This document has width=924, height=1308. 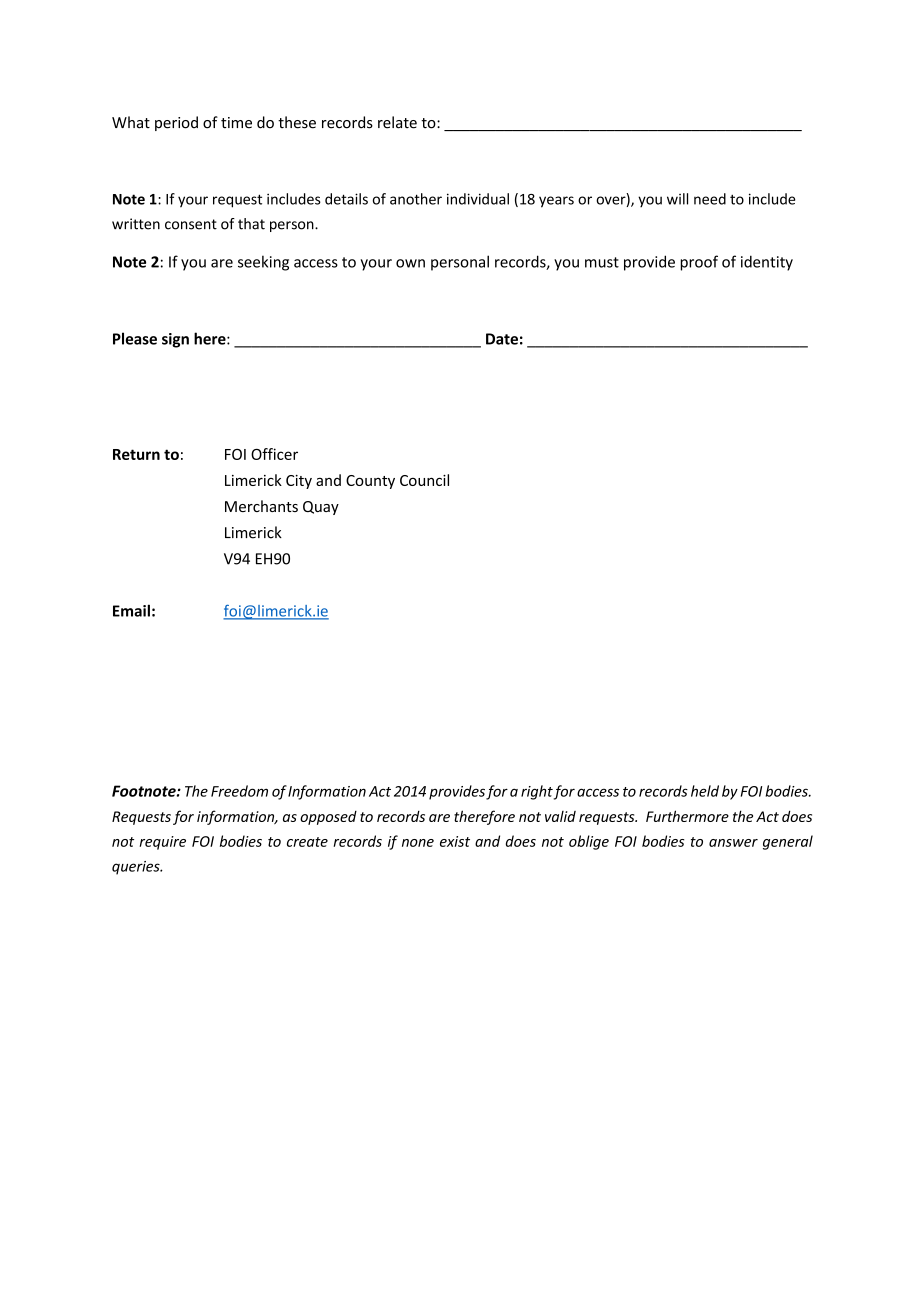 What do you see at coordinates (502, 339) in the document?
I see `Date` at bounding box center [502, 339].
